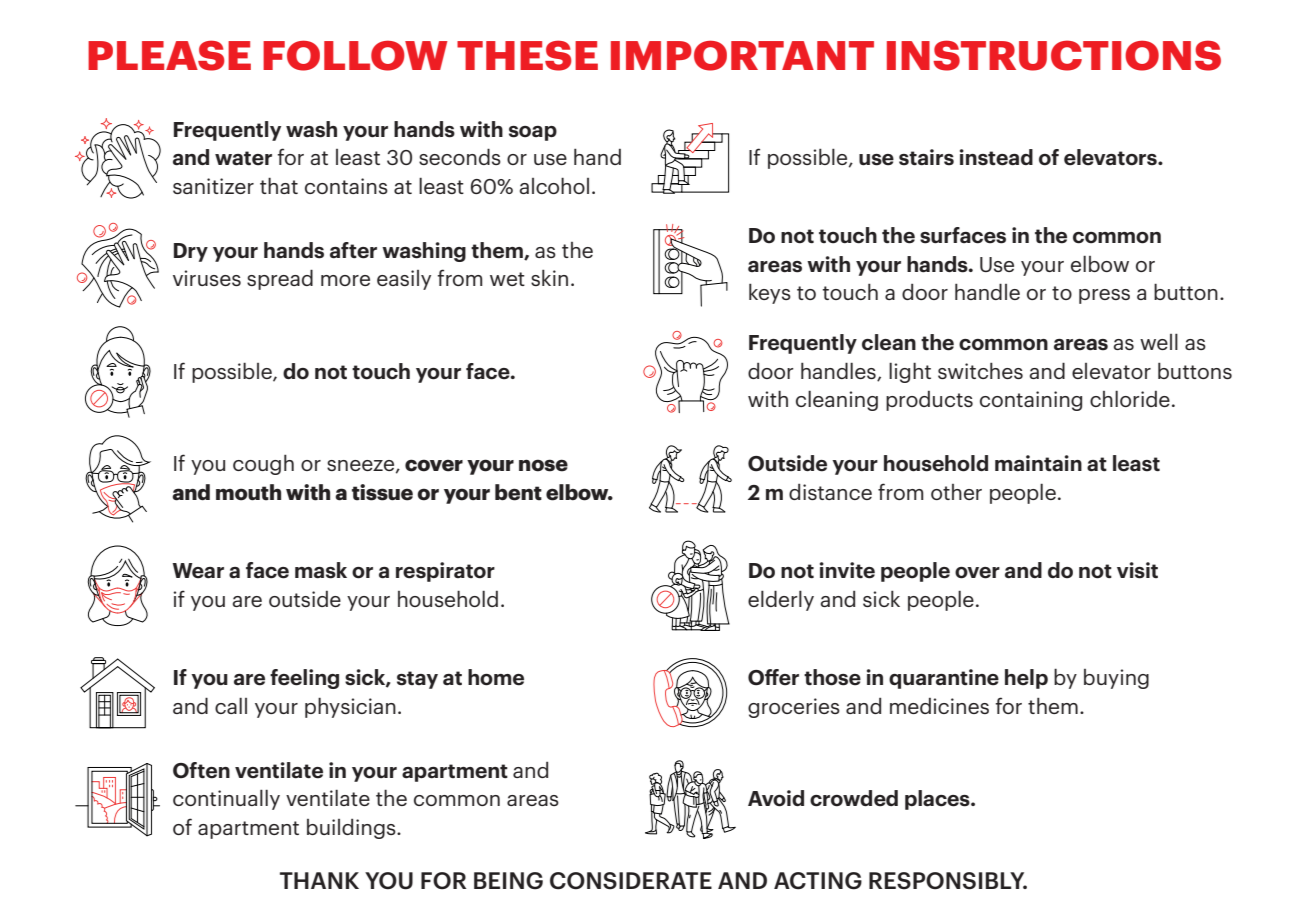 This screenshot has width=1308, height=924. What do you see at coordinates (980, 370) in the screenshot?
I see `switches` at bounding box center [980, 370].
